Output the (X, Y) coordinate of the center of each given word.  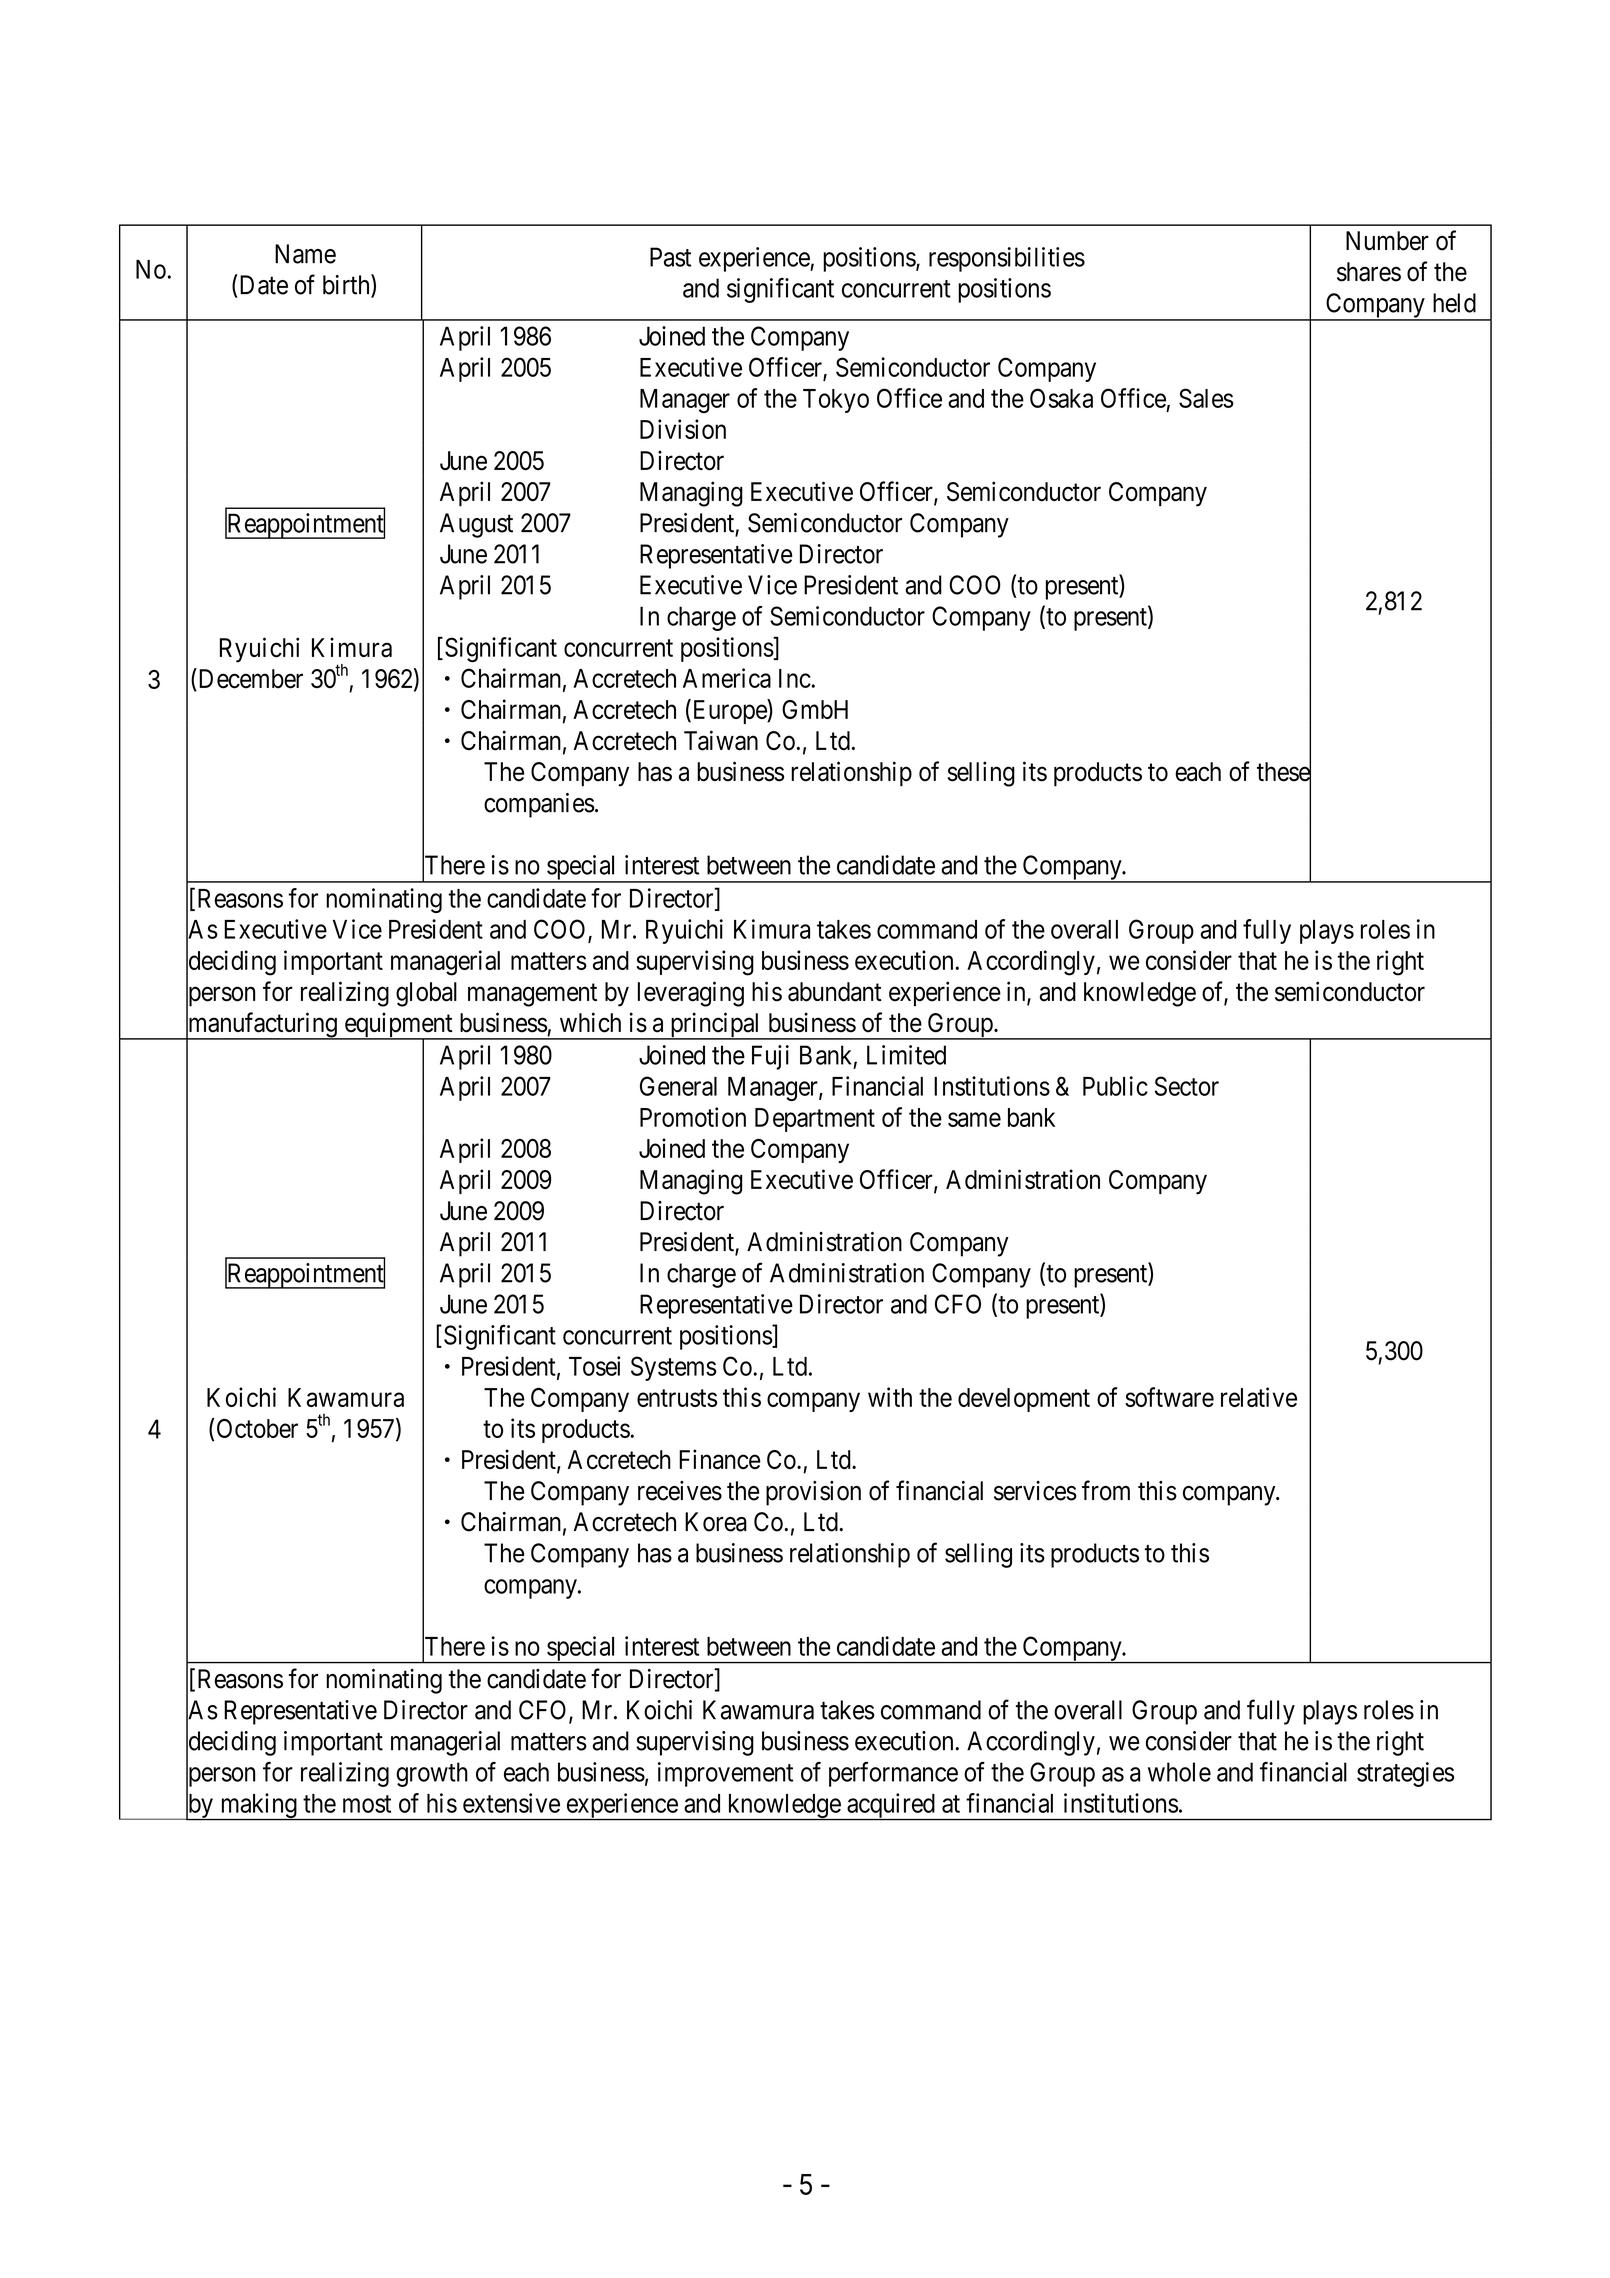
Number (1387, 241)
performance (893, 1774)
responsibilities (1007, 259)
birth (347, 285)
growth (432, 1774)
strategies (1405, 1774)
